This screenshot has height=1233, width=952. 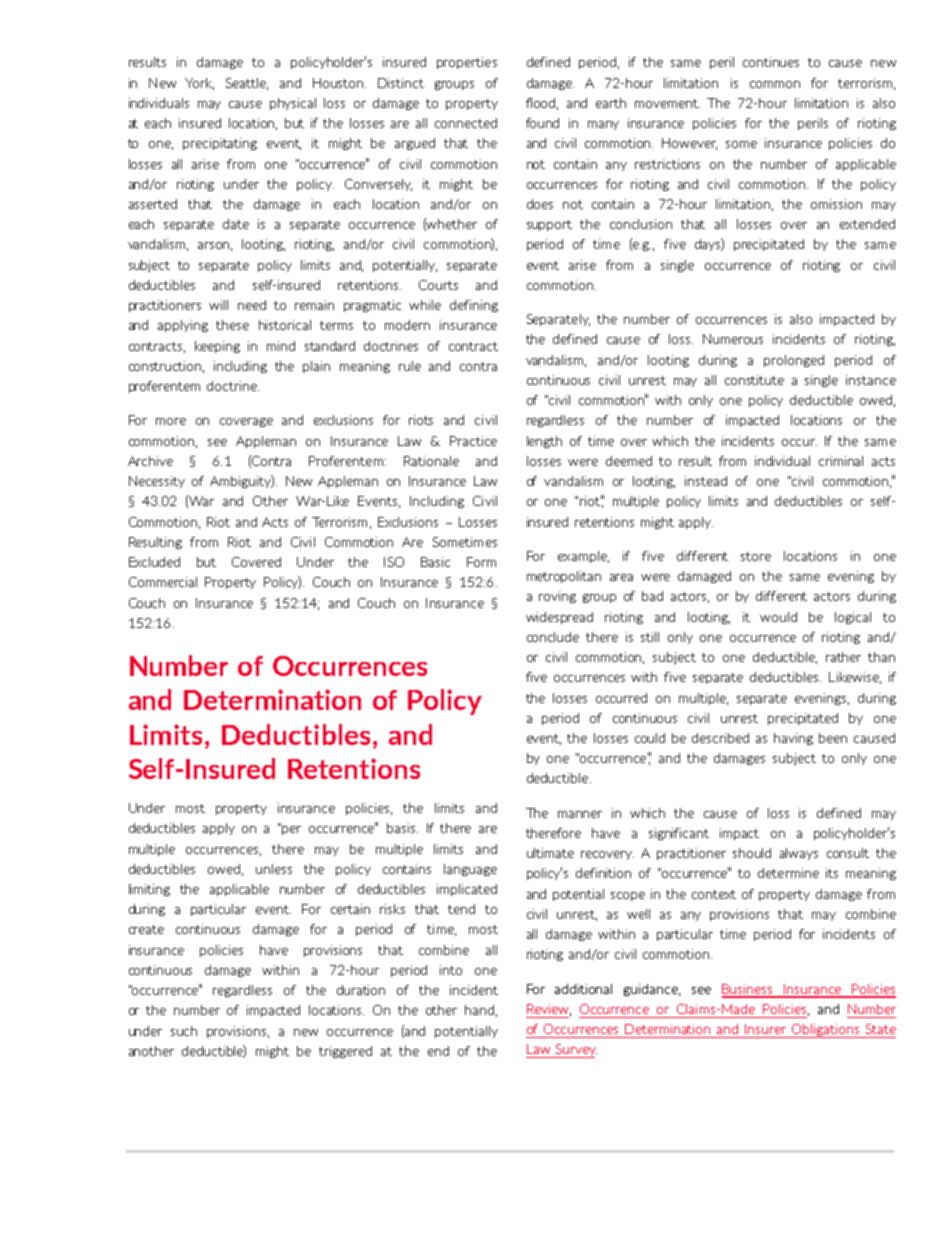 I want to click on Insurer, so click(x=765, y=1029).
